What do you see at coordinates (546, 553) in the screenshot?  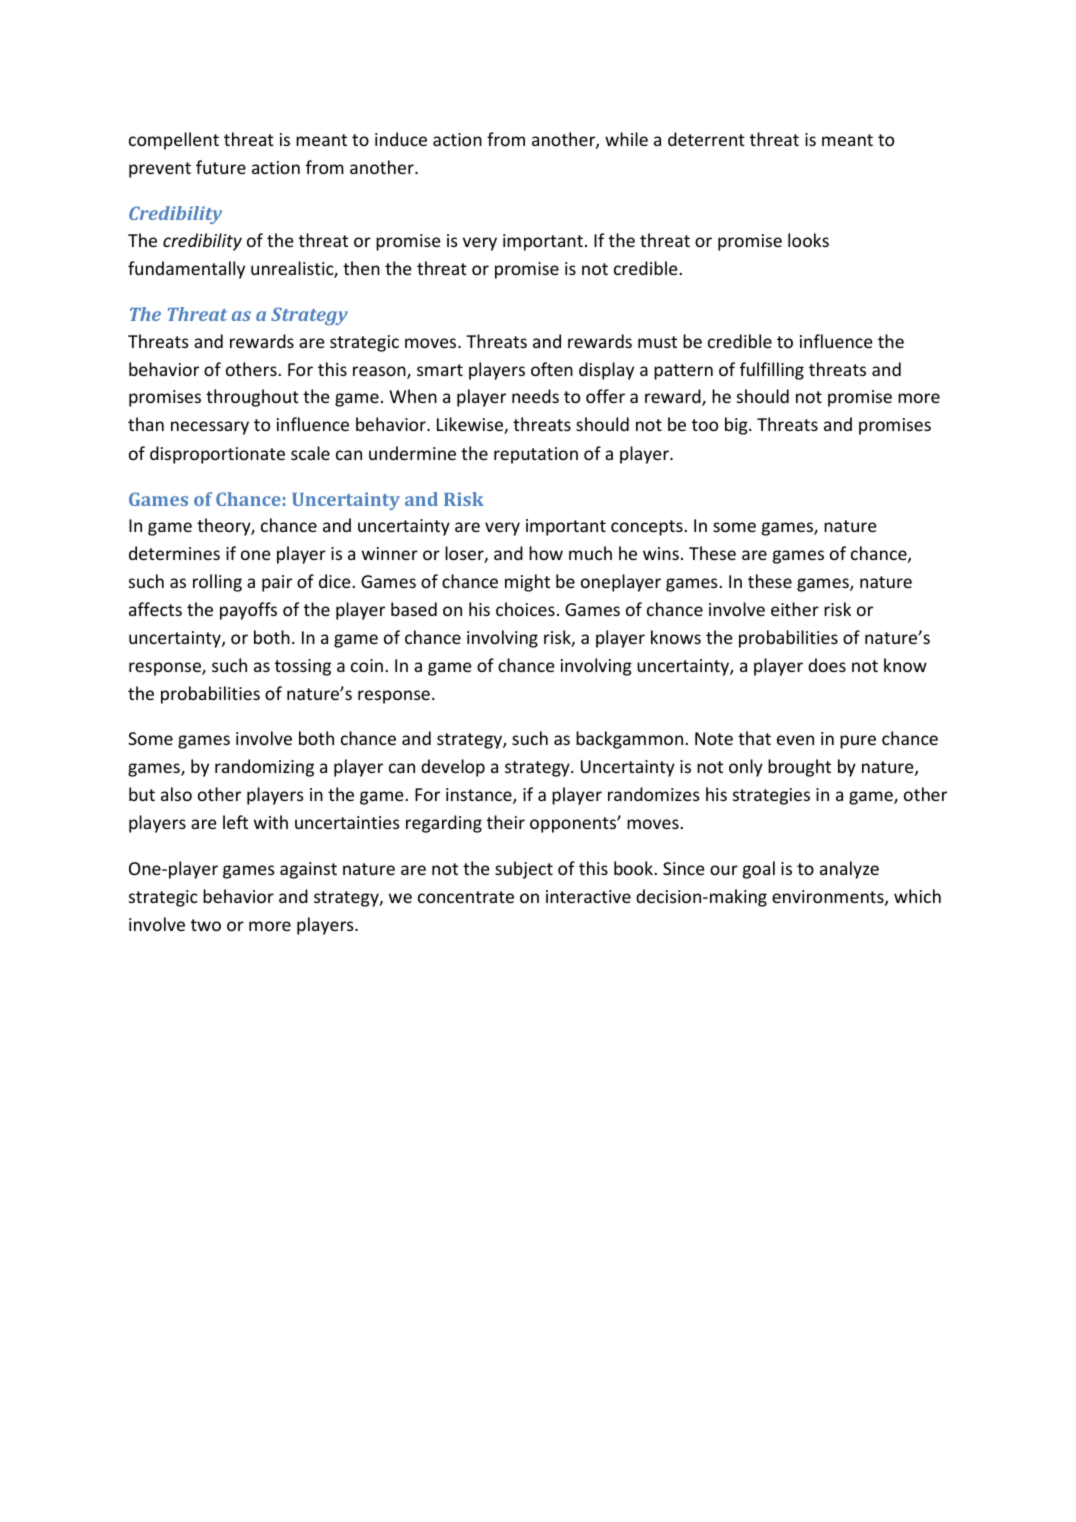 I see `how` at bounding box center [546, 553].
